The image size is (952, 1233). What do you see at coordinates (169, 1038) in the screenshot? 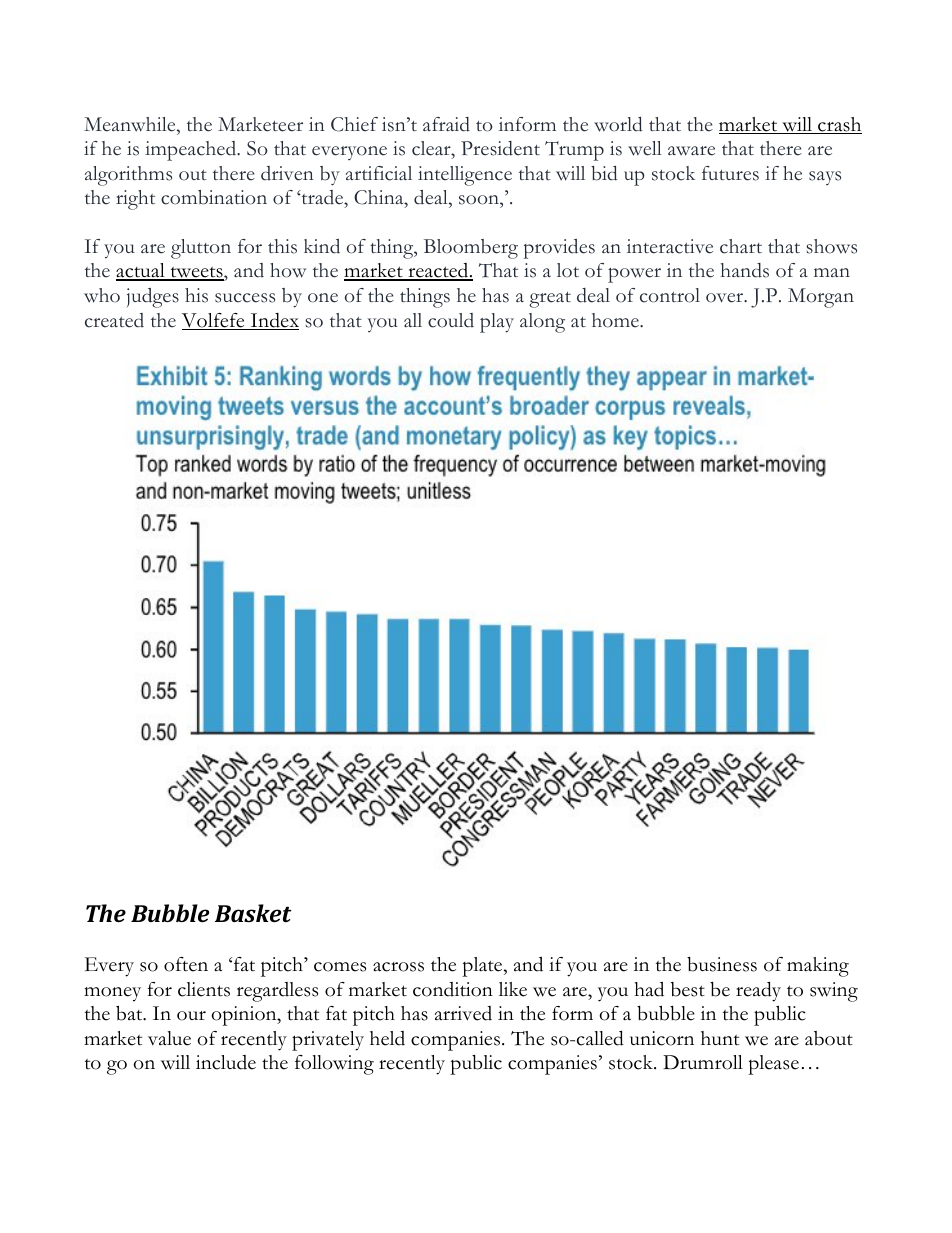
I see `value` at bounding box center [169, 1038].
